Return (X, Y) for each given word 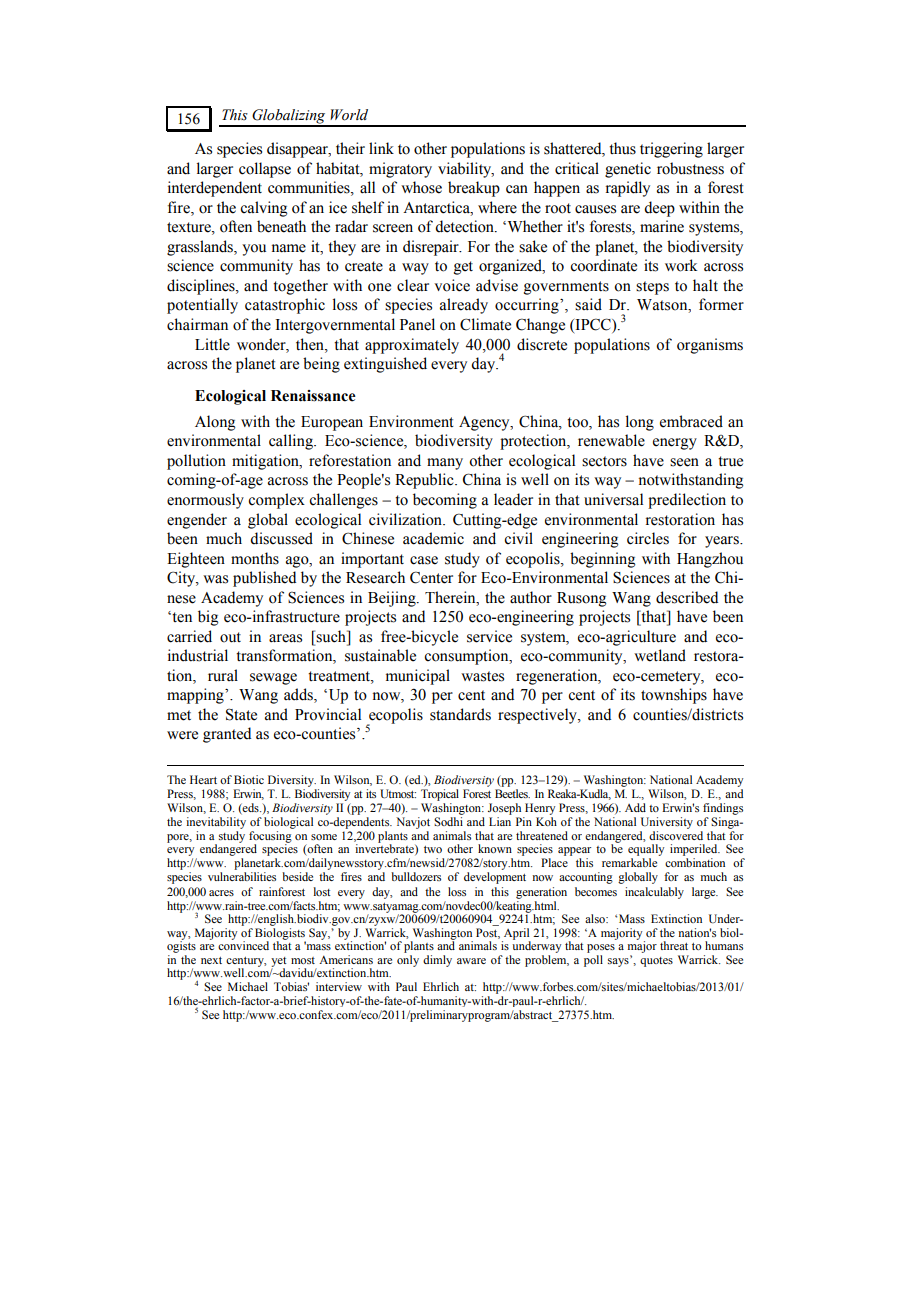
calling (292, 442)
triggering (671, 150)
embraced (691, 421)
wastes (482, 676)
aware (471, 961)
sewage (273, 679)
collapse (265, 170)
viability (466, 170)
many (445, 464)
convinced (243, 944)
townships (674, 696)
